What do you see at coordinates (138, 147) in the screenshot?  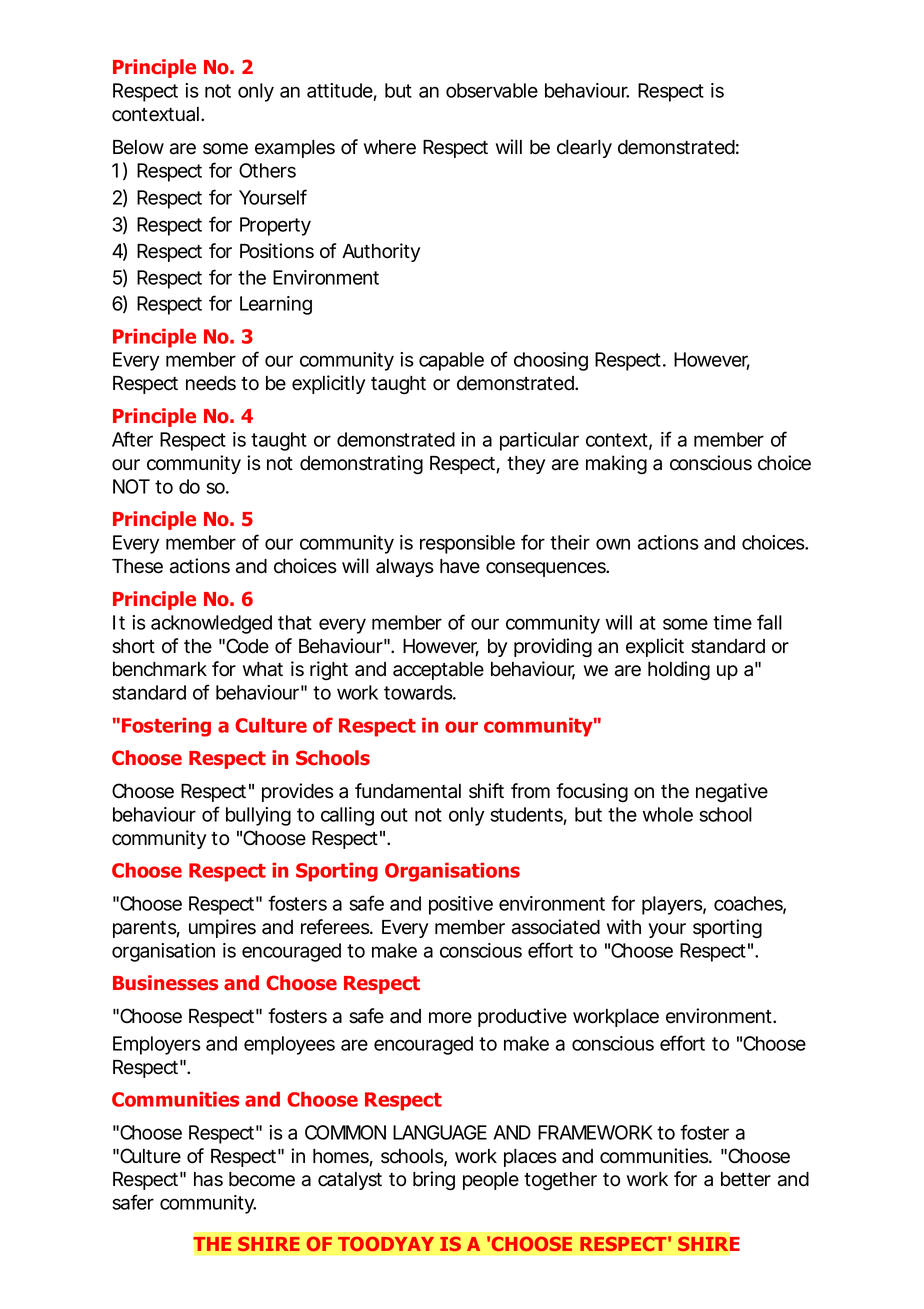 I see `Below` at bounding box center [138, 147].
